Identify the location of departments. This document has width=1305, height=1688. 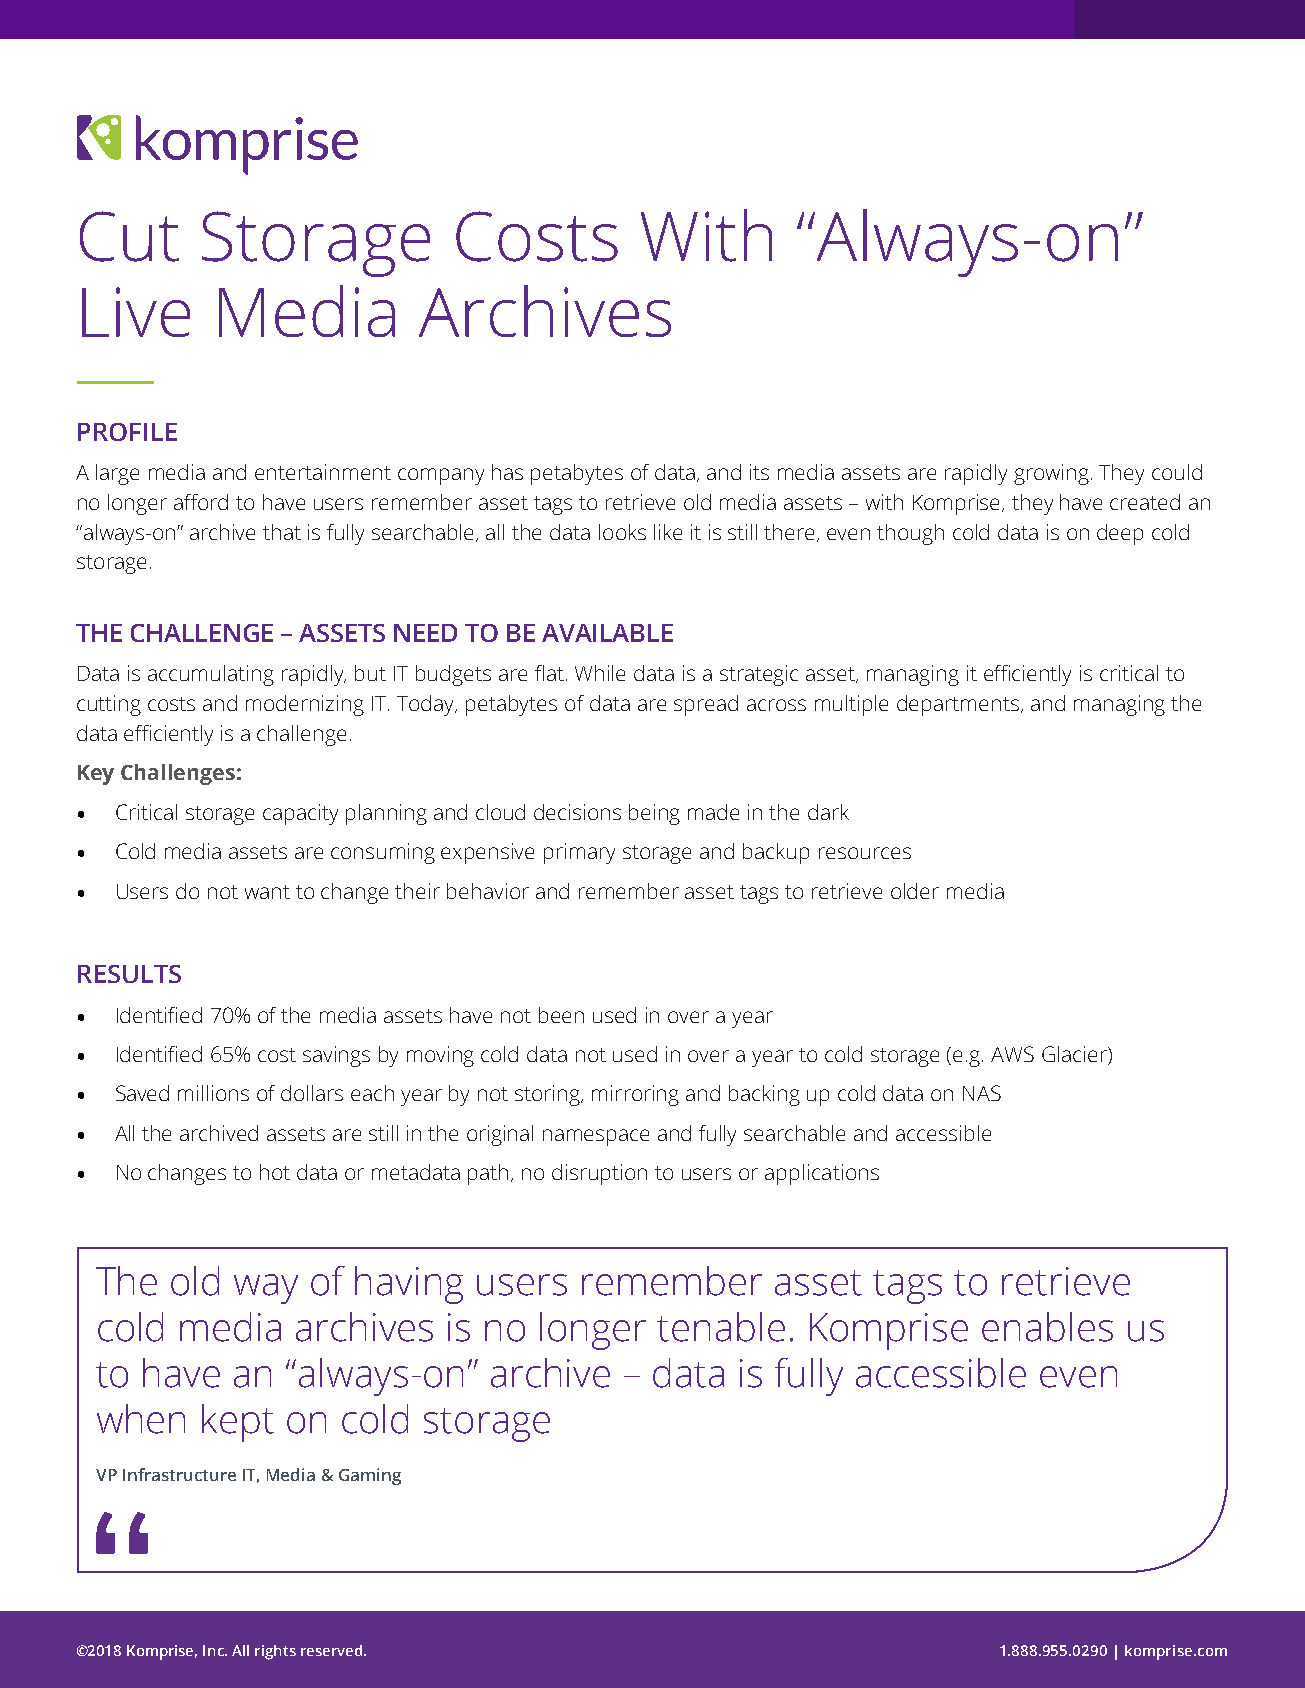
(959, 705).
